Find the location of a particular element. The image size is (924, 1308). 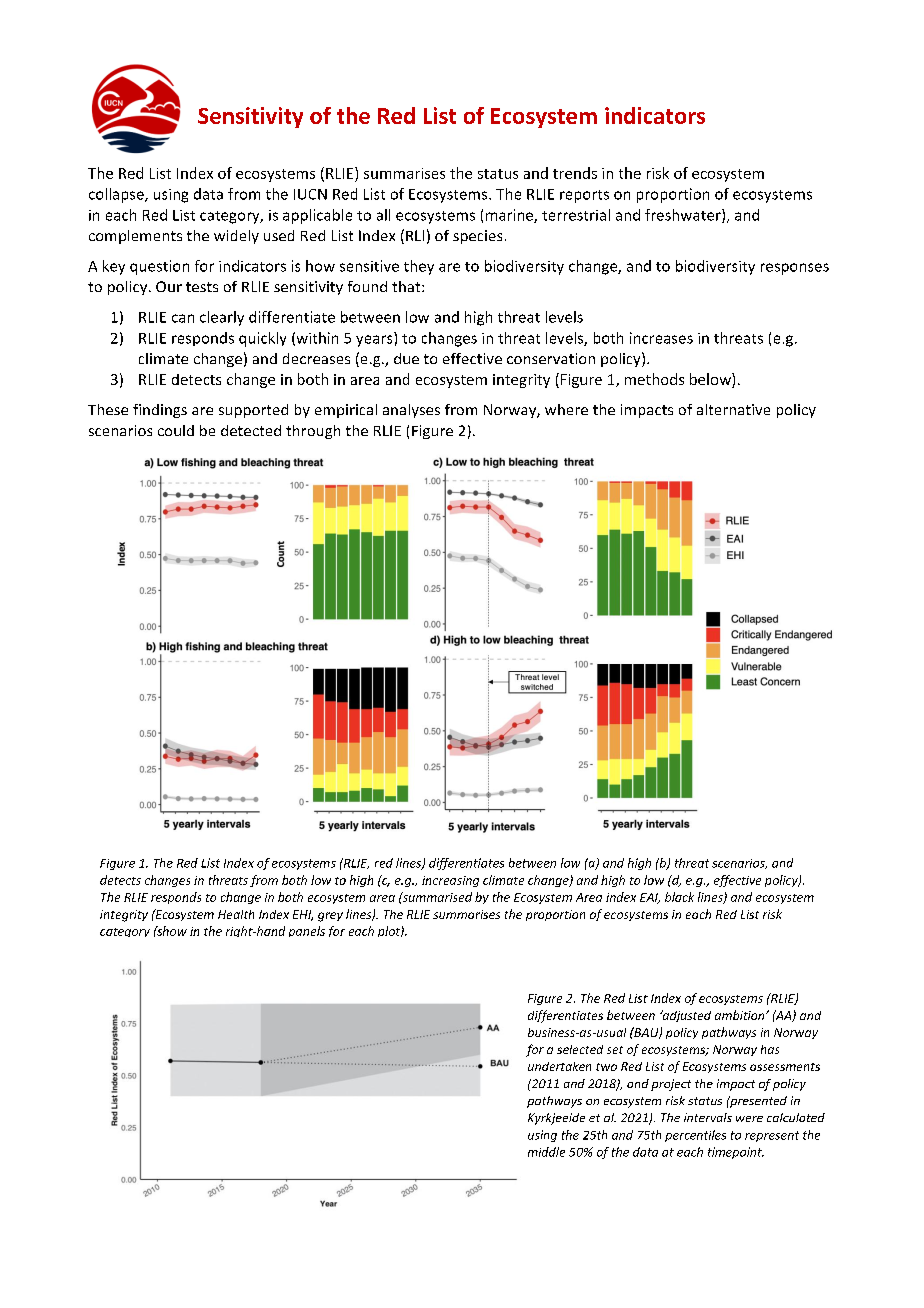

panels is located at coordinates (307, 931).
